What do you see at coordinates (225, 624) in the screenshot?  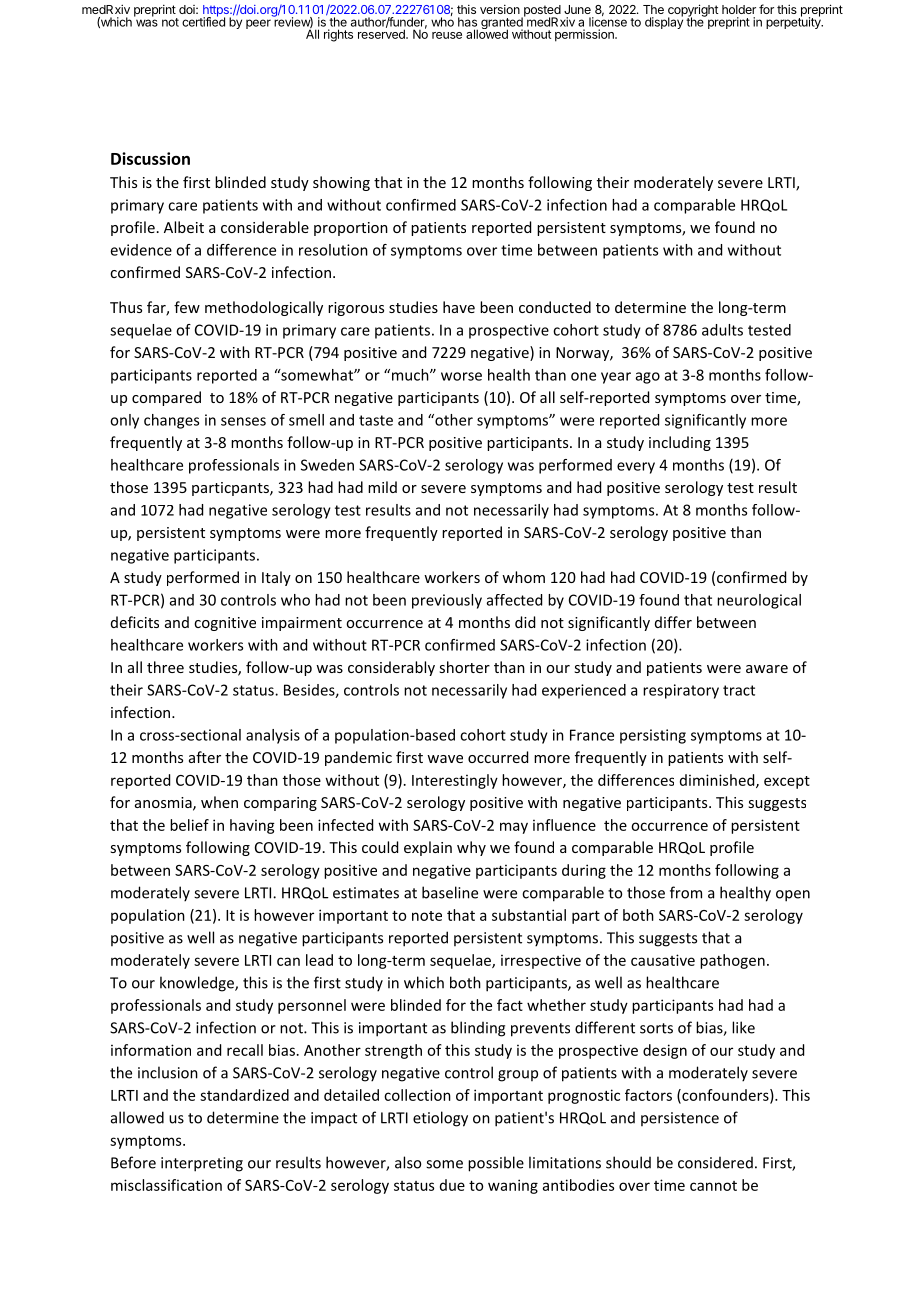 I see `cognitive` at bounding box center [225, 624].
